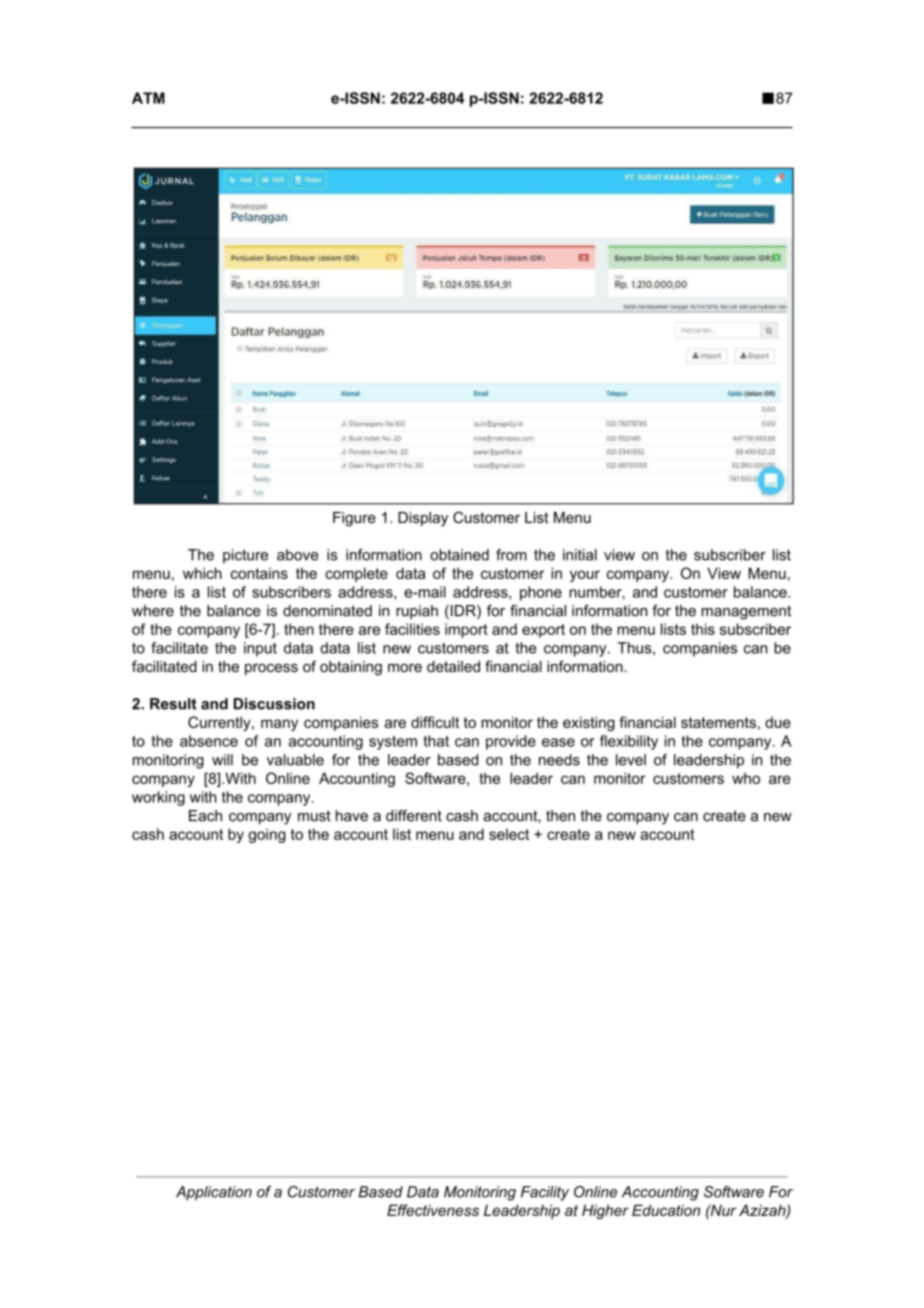  What do you see at coordinates (459, 555) in the page?
I see `obtained` at bounding box center [459, 555].
